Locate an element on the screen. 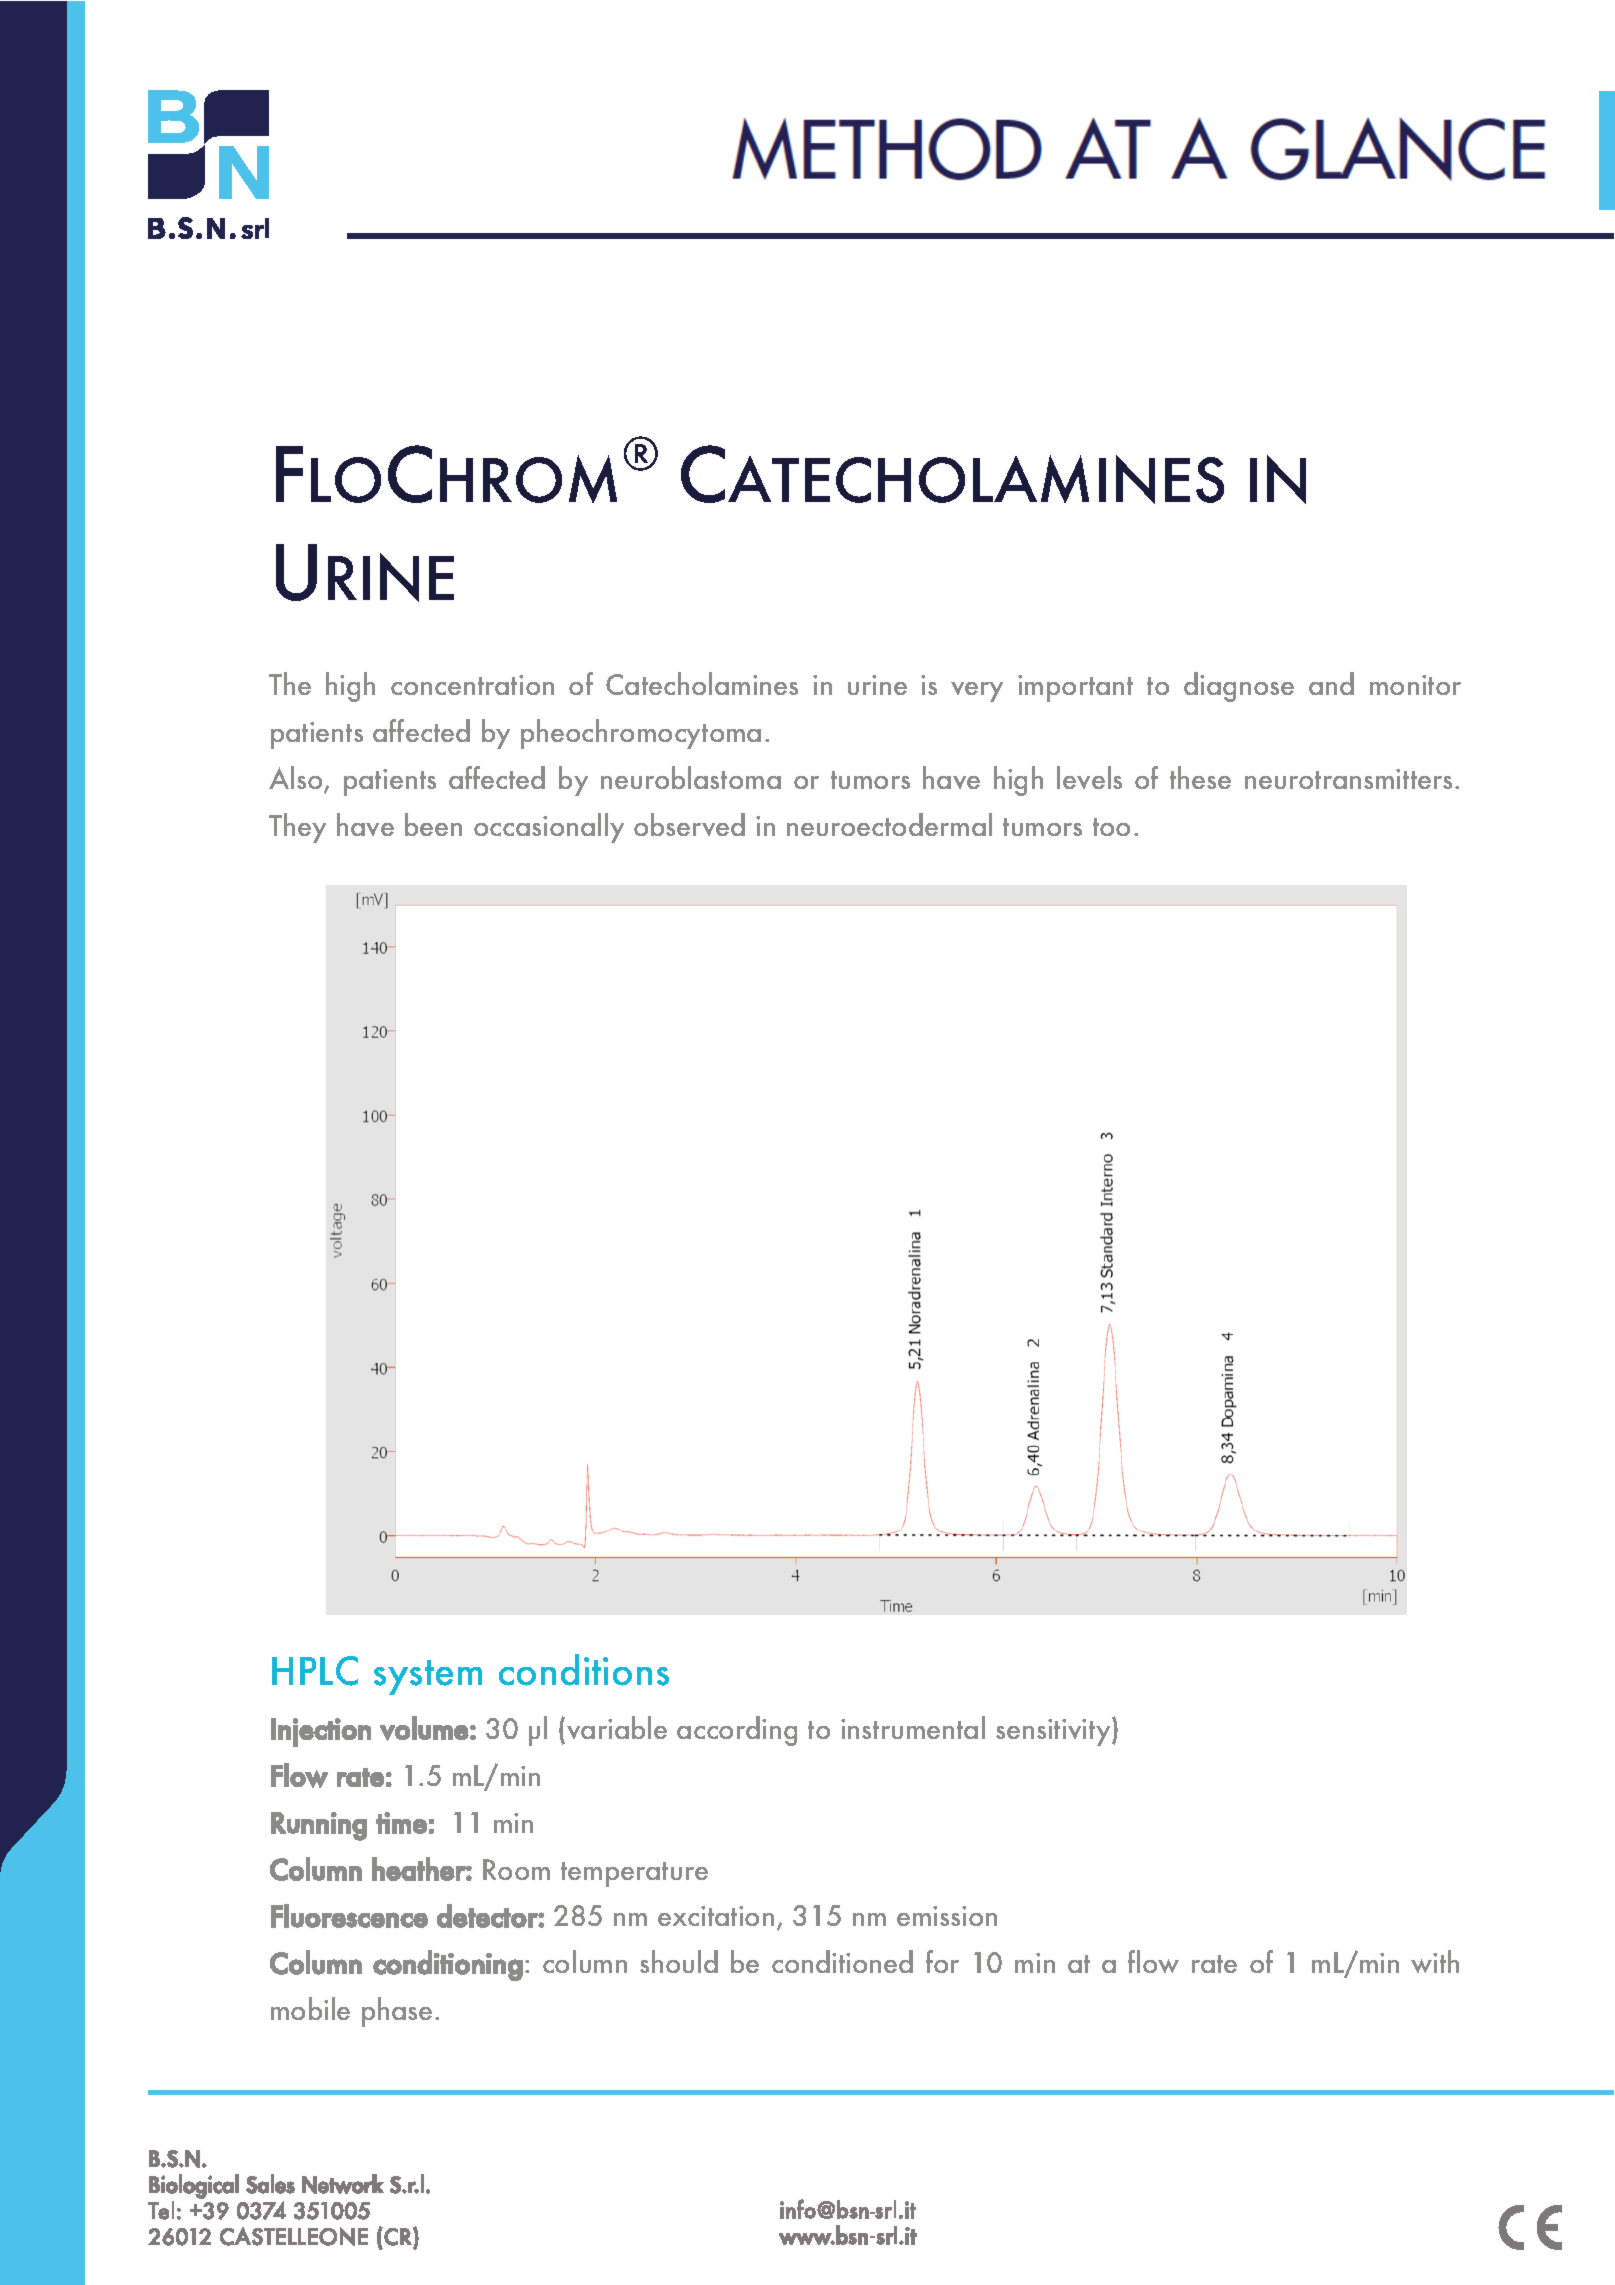  too is located at coordinates (1111, 827).
